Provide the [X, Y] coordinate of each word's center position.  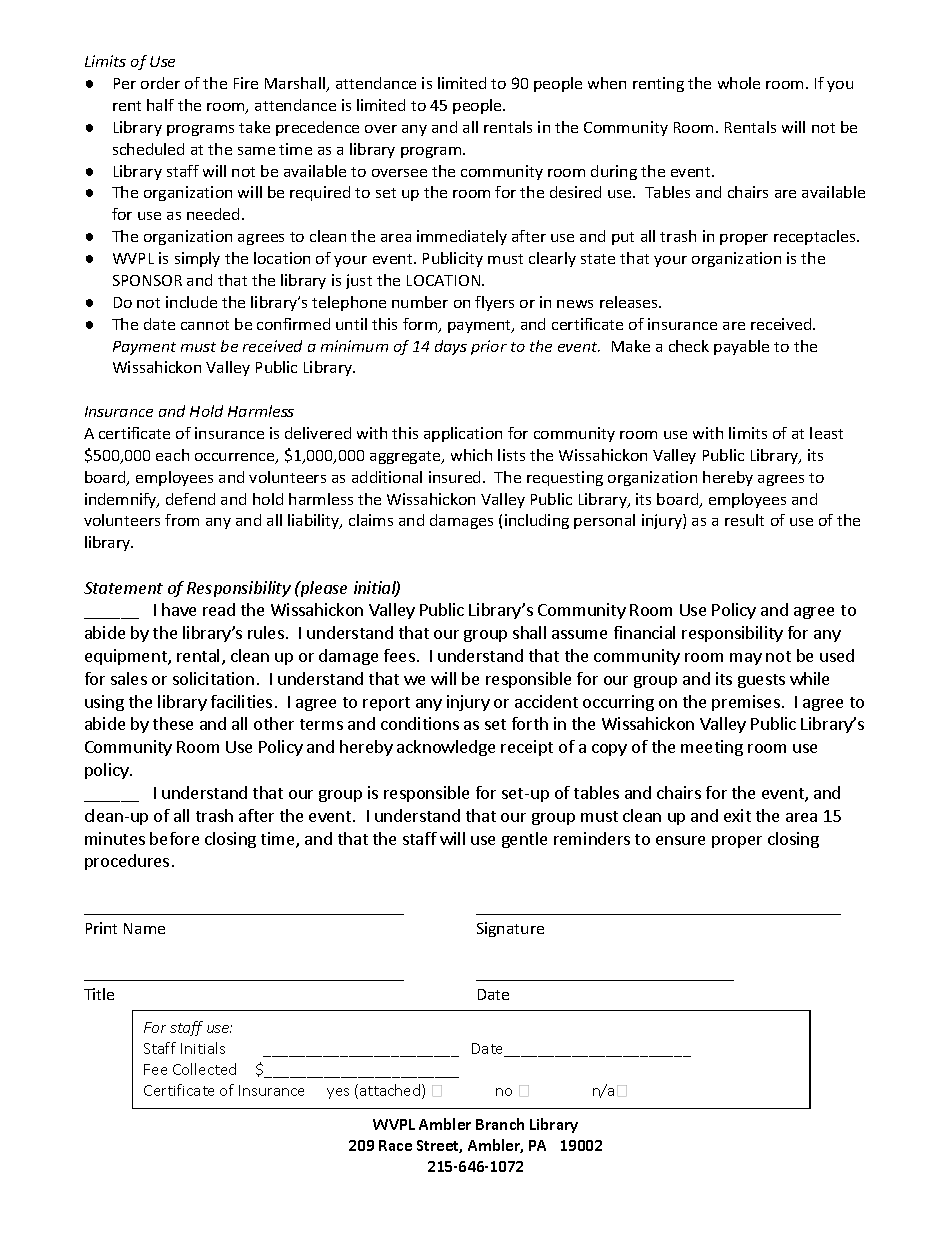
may [746, 659]
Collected [204, 1069]
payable [741, 347]
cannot [205, 325]
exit [737, 815]
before [174, 838]
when [607, 83]
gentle [524, 840]
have [179, 609]
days [451, 347]
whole [739, 83]
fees [399, 655]
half [160, 105]
